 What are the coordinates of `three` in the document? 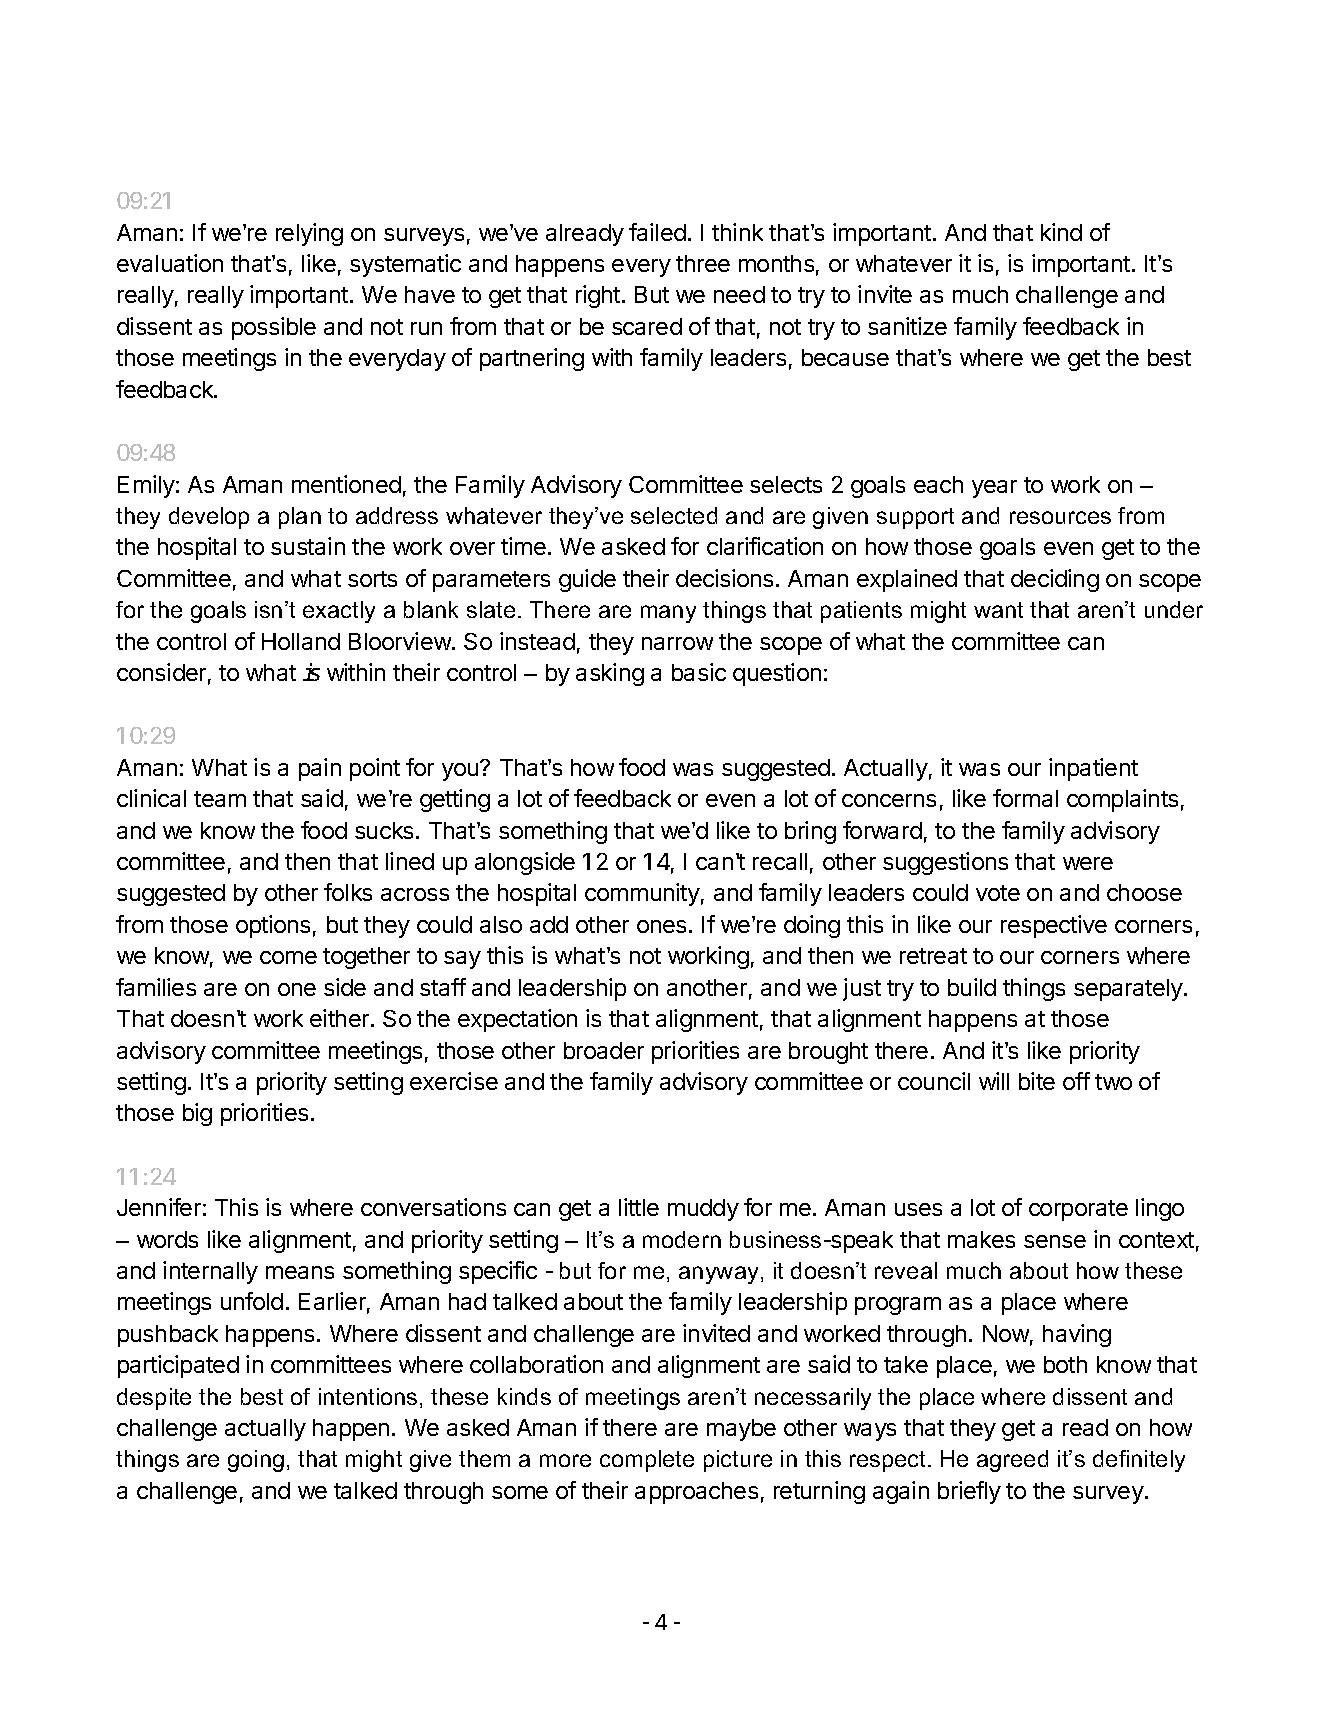 It's located at (703, 263).
